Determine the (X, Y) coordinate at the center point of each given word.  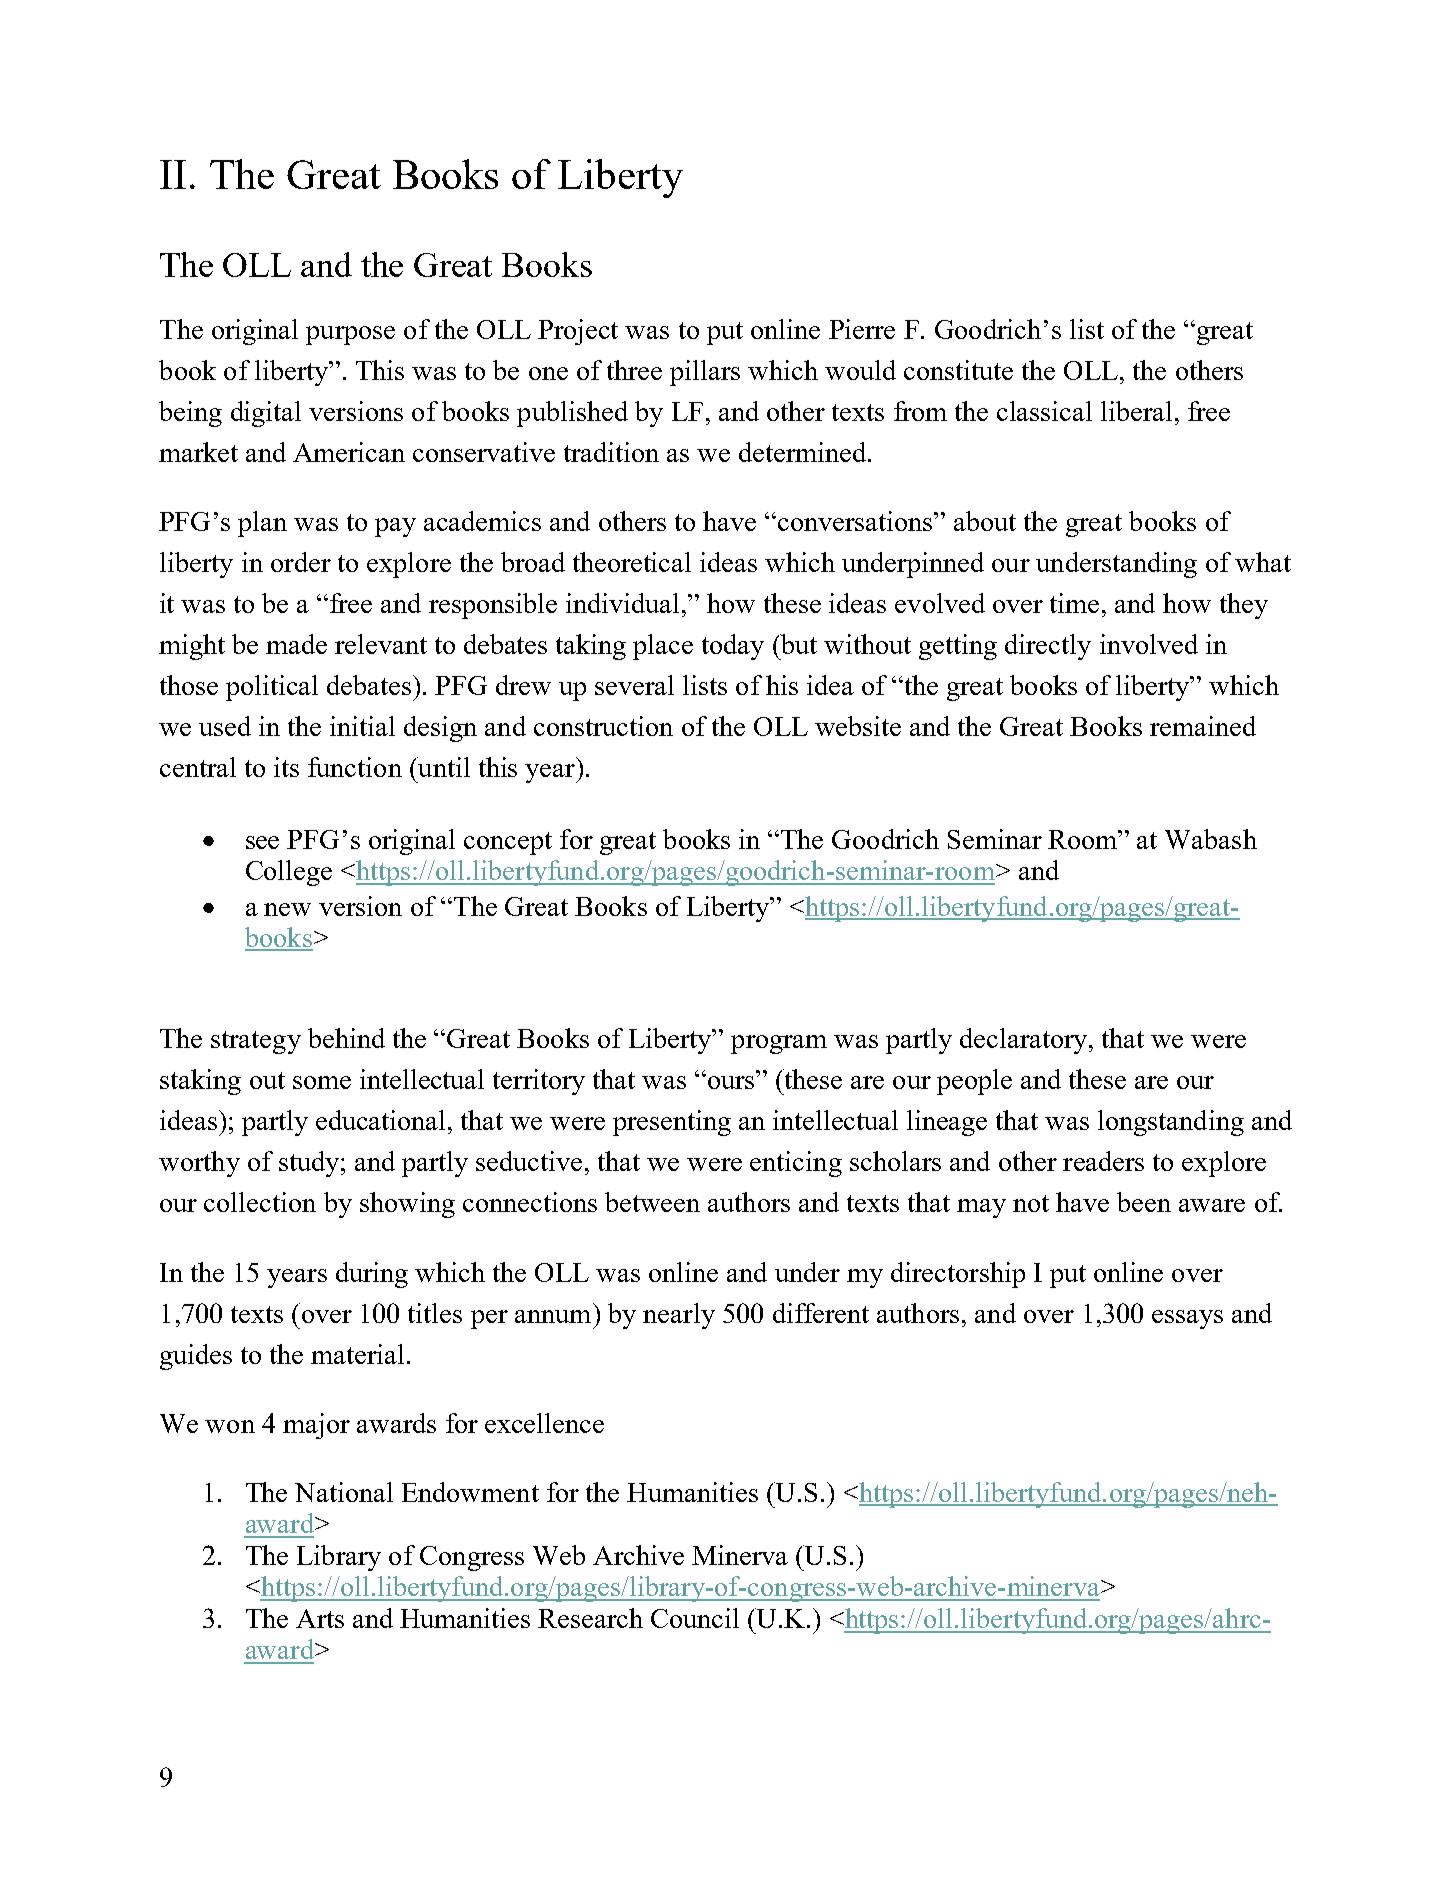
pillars (705, 373)
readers (1103, 1161)
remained (1203, 726)
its (286, 767)
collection (260, 1202)
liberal (1136, 411)
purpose (350, 335)
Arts (320, 1618)
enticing (796, 1164)
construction (603, 726)
